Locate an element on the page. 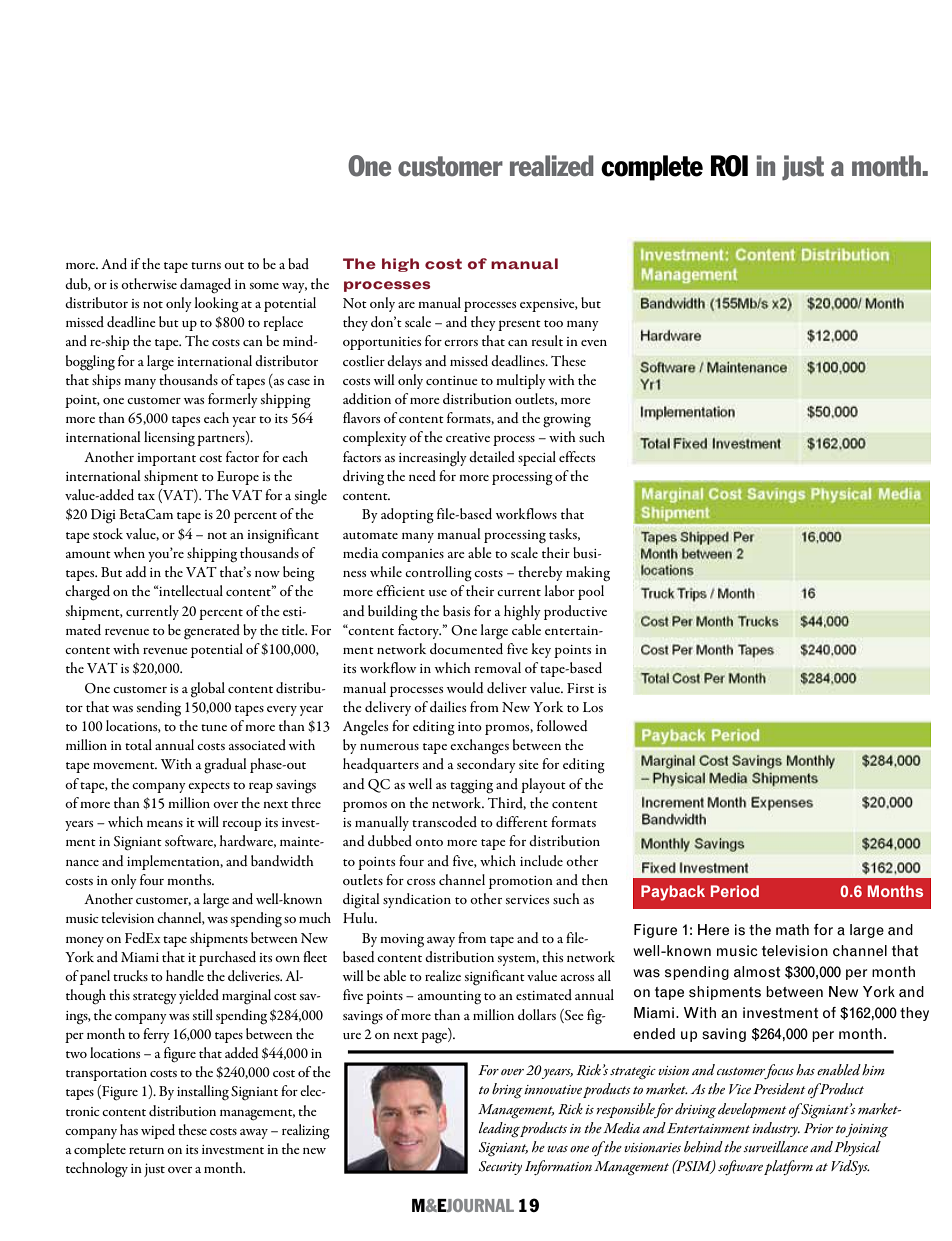 The height and width of the document is (1241, 952). too is located at coordinates (553, 323).
